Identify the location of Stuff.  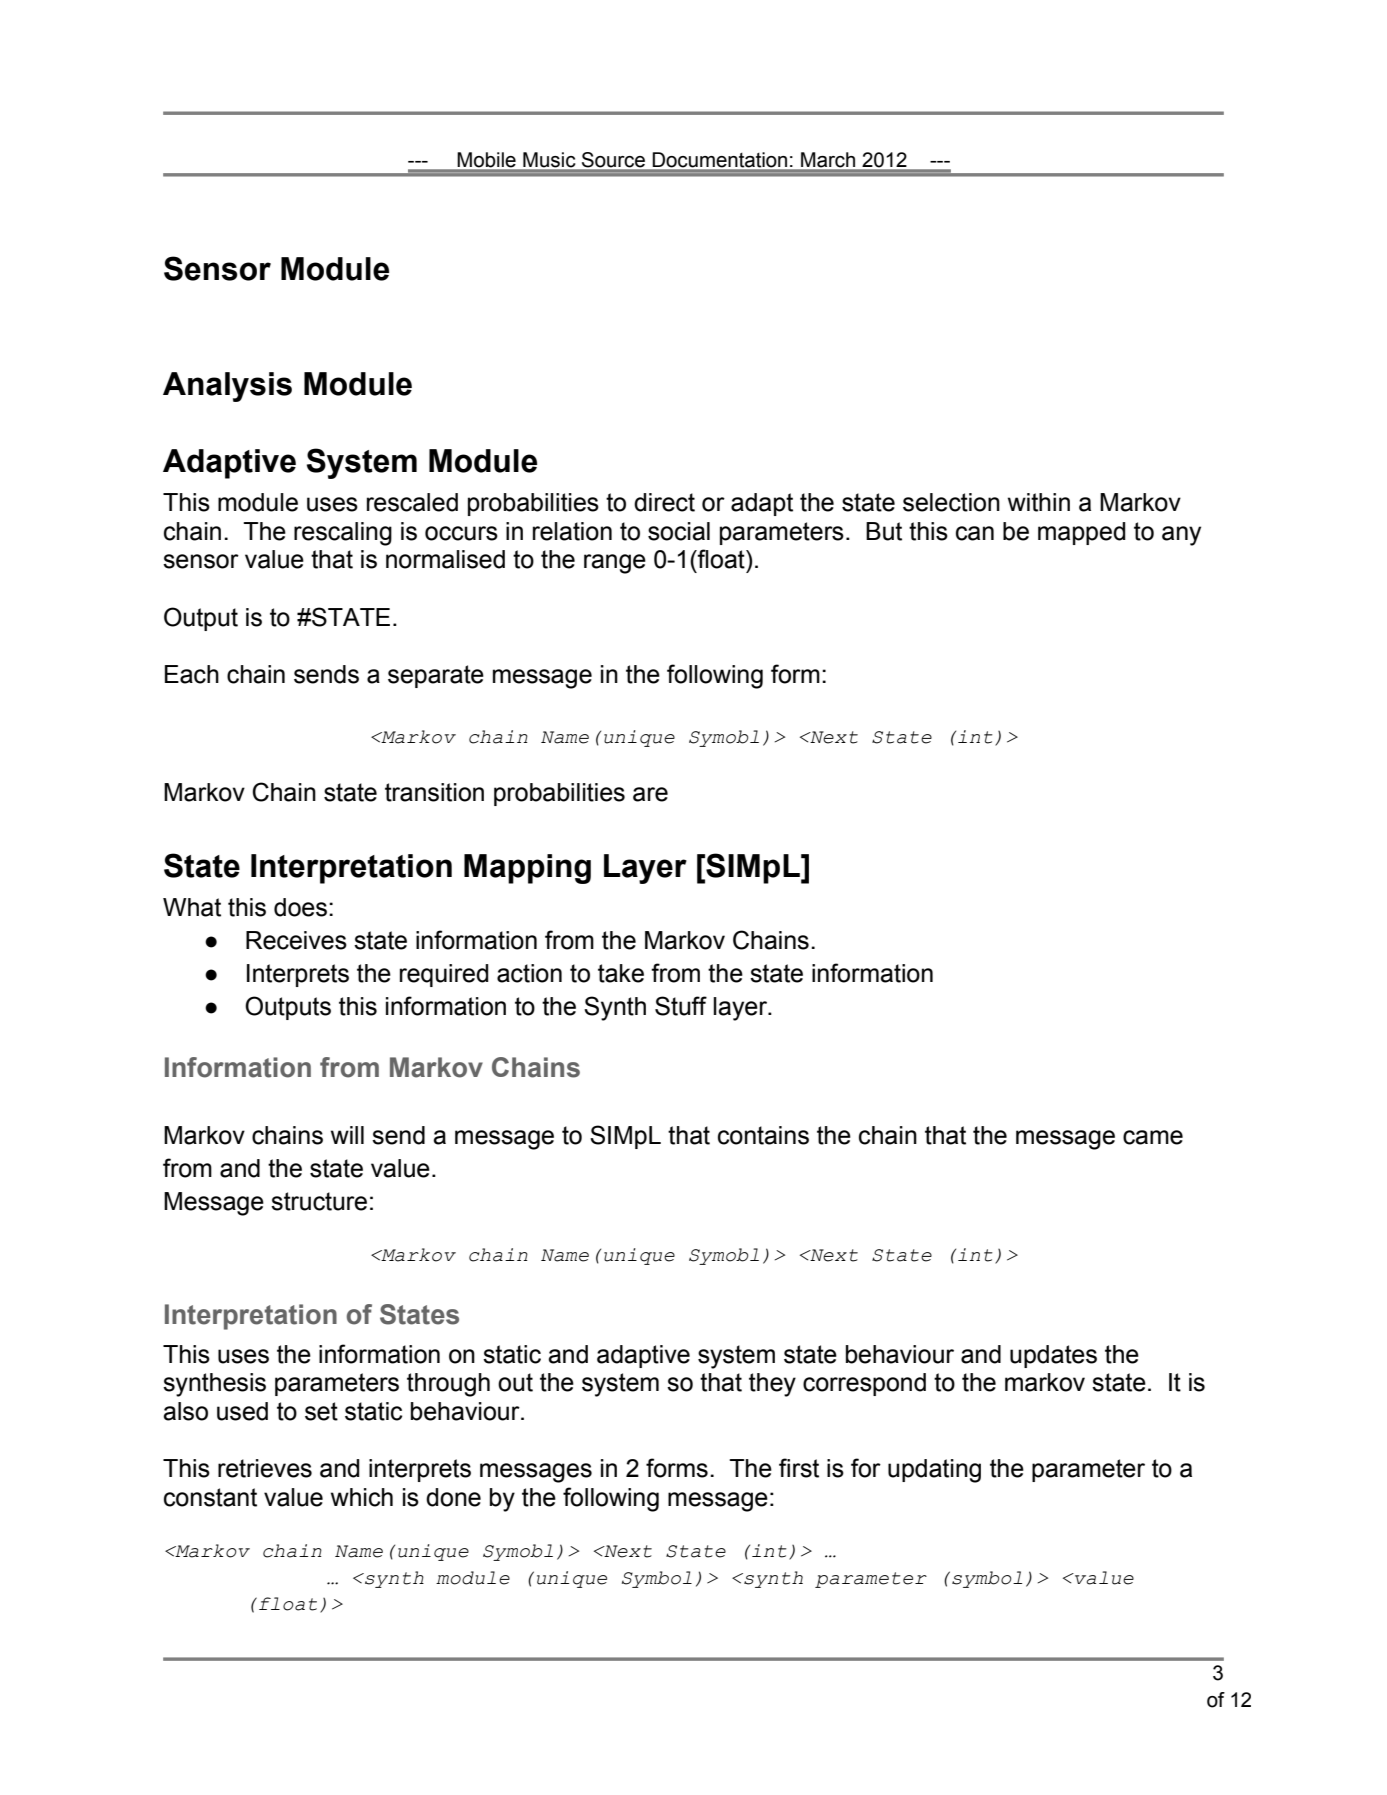
(681, 1006).
